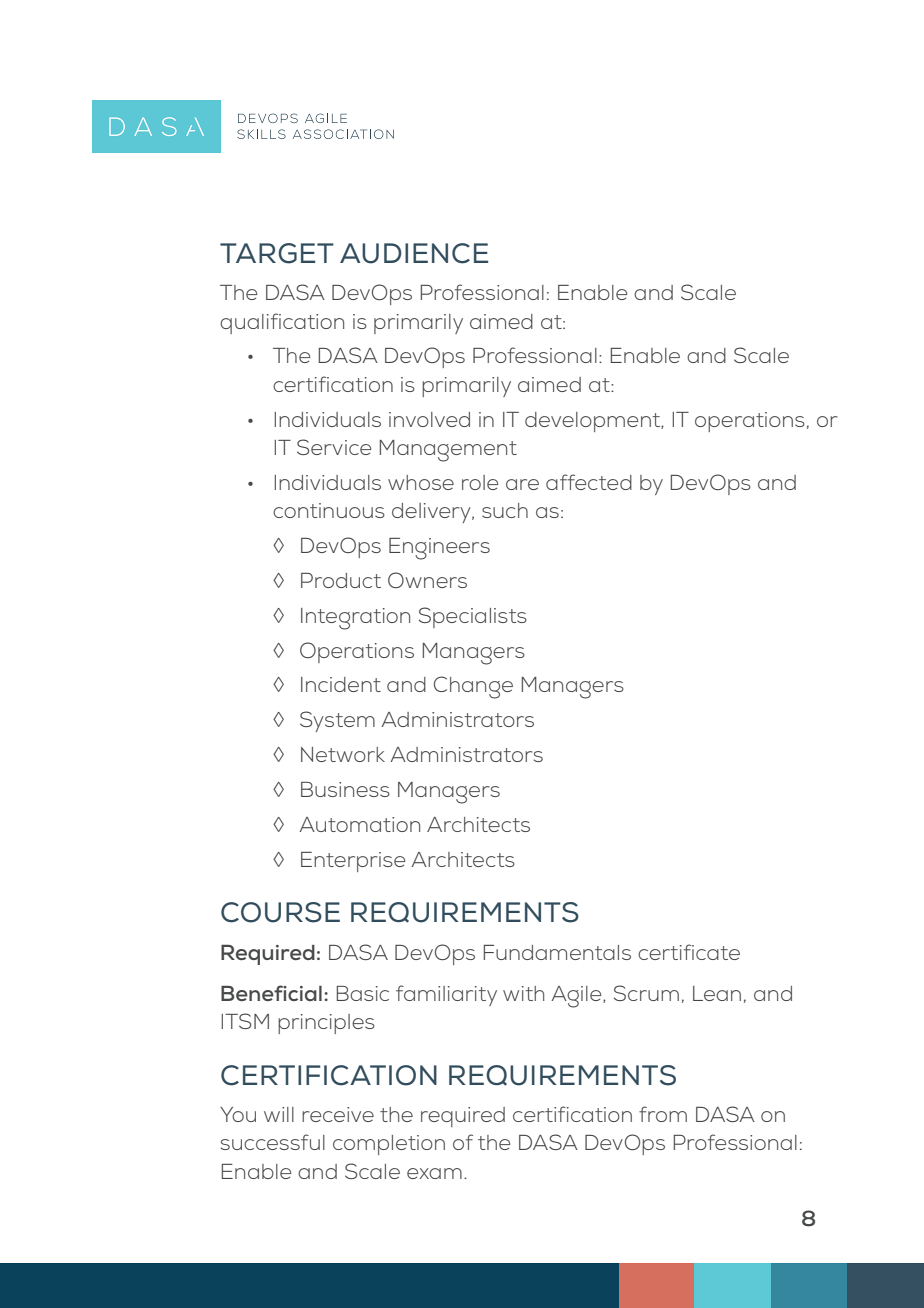  What do you see at coordinates (277, 253) in the page?
I see `Target` at bounding box center [277, 253].
